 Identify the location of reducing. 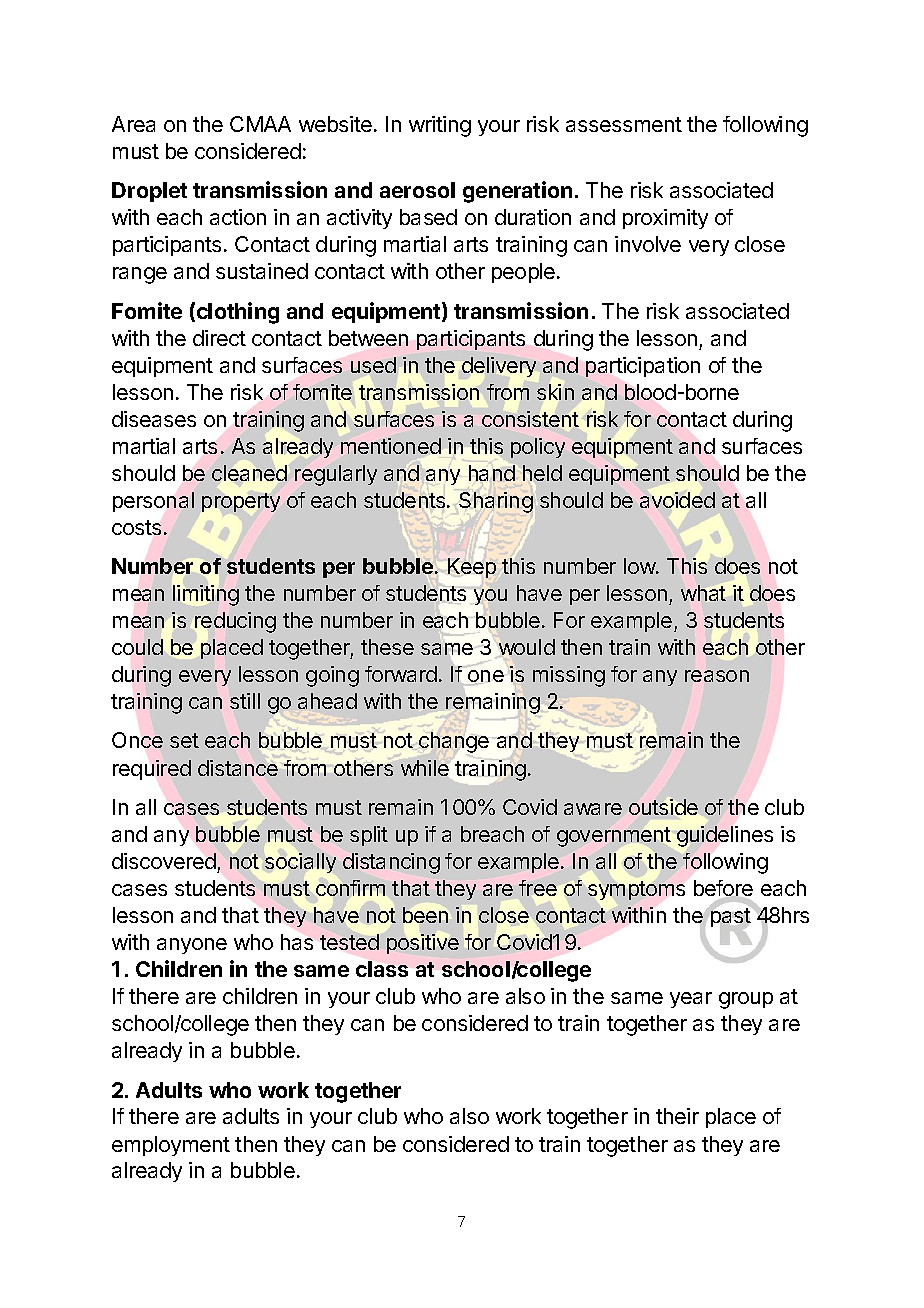
(235, 622).
